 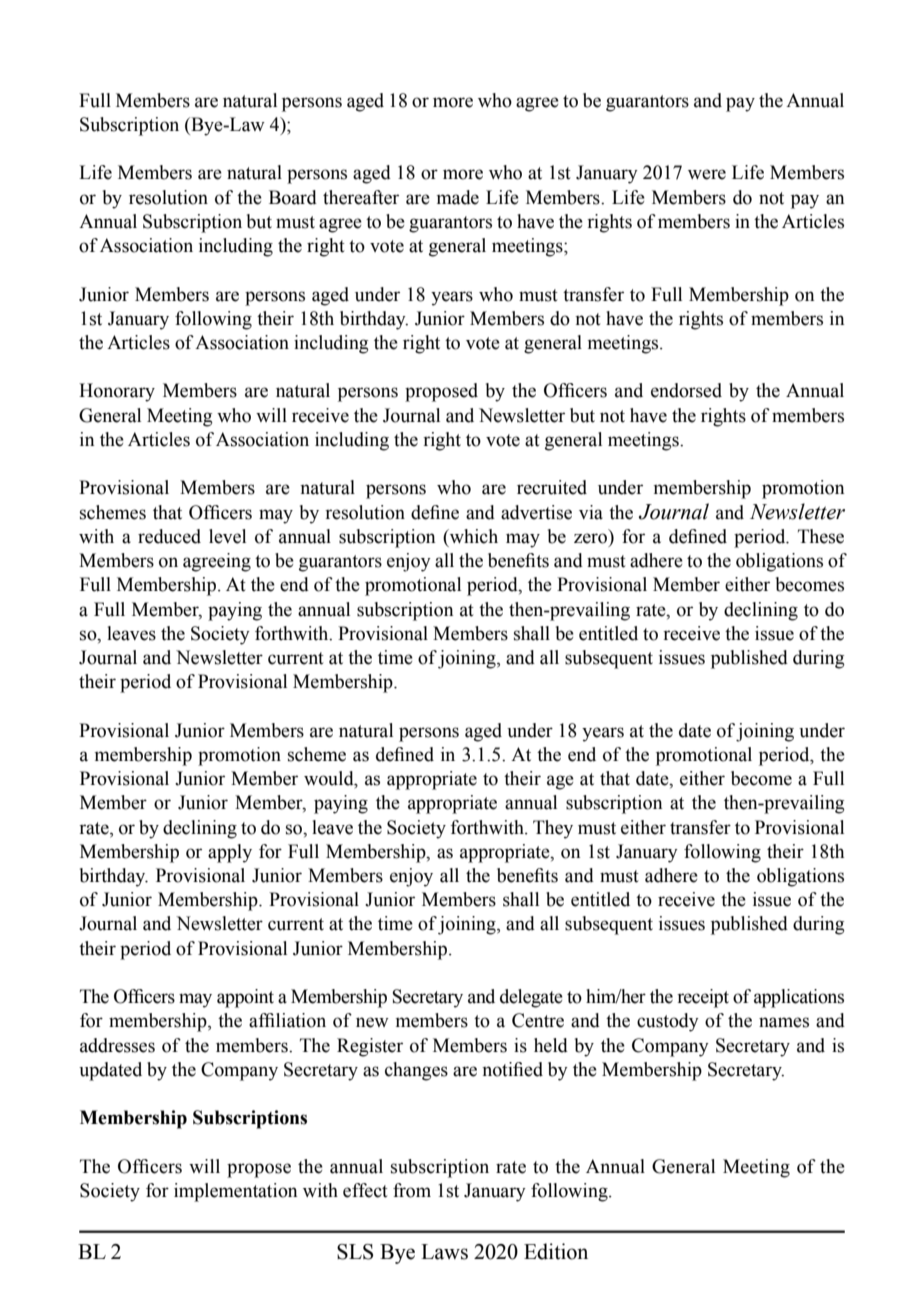 What do you see at coordinates (553, 829) in the document?
I see `They` at bounding box center [553, 829].
